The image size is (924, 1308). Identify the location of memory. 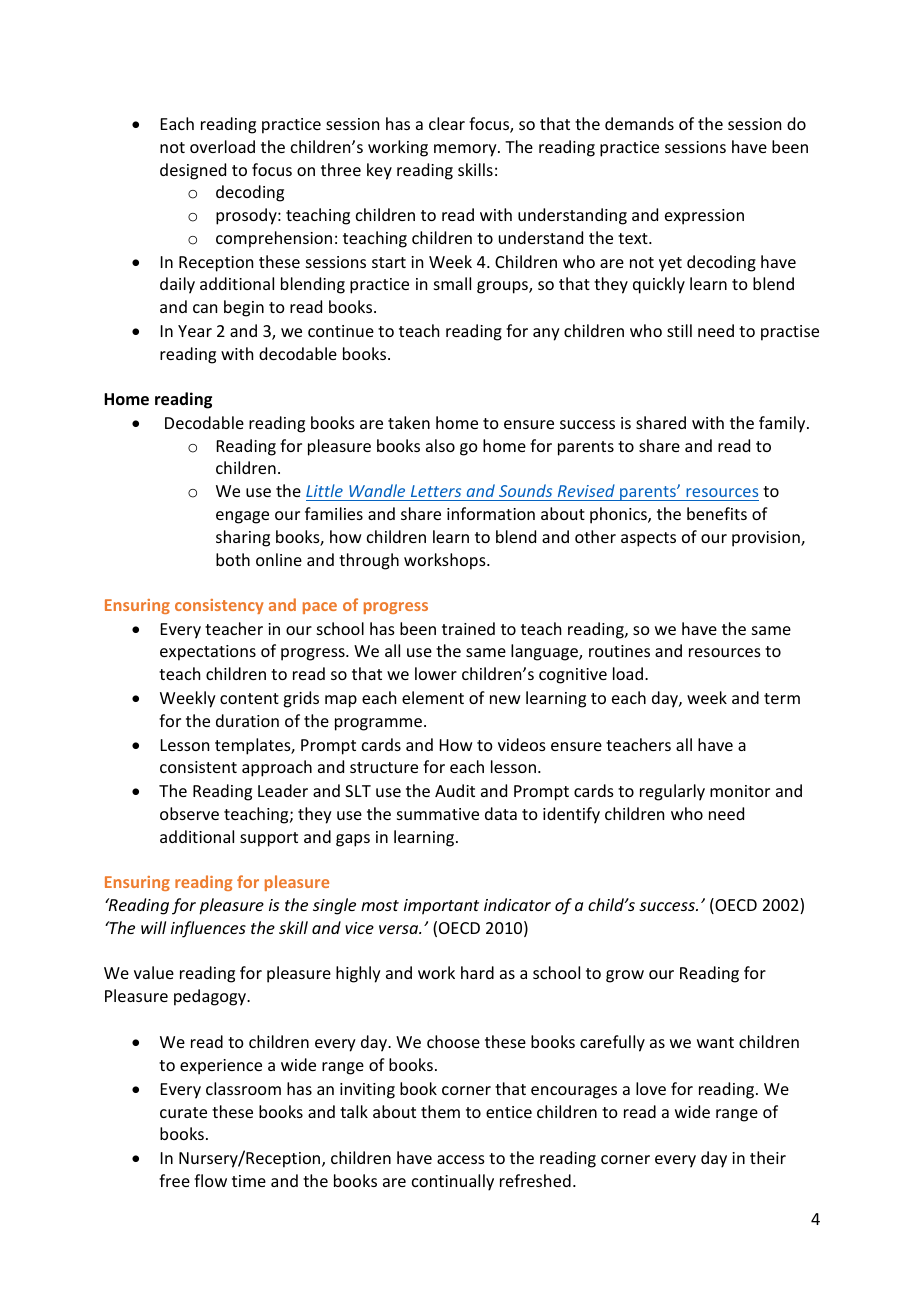
(466, 150).
